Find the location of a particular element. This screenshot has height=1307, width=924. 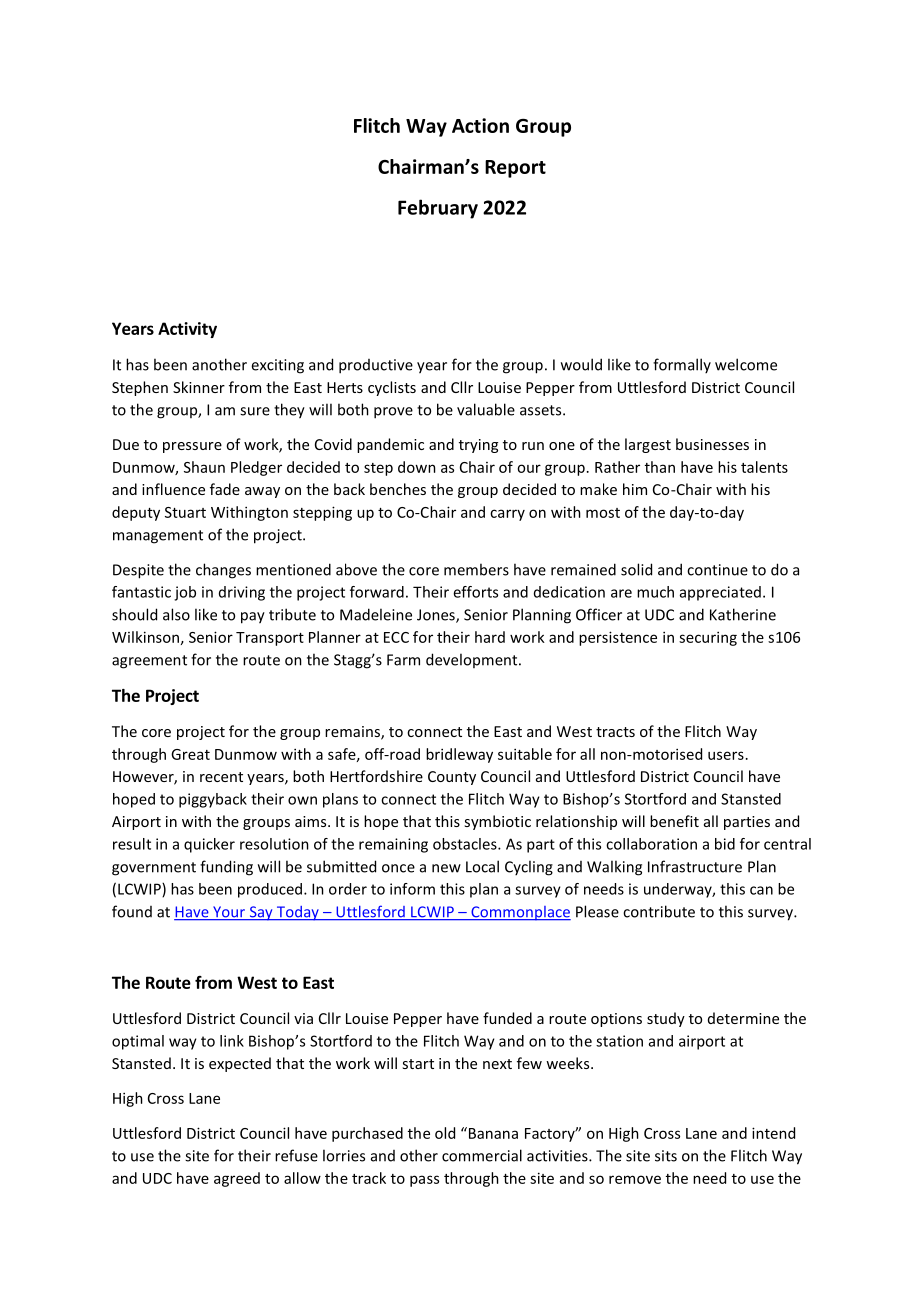

Report is located at coordinates (515, 169).
